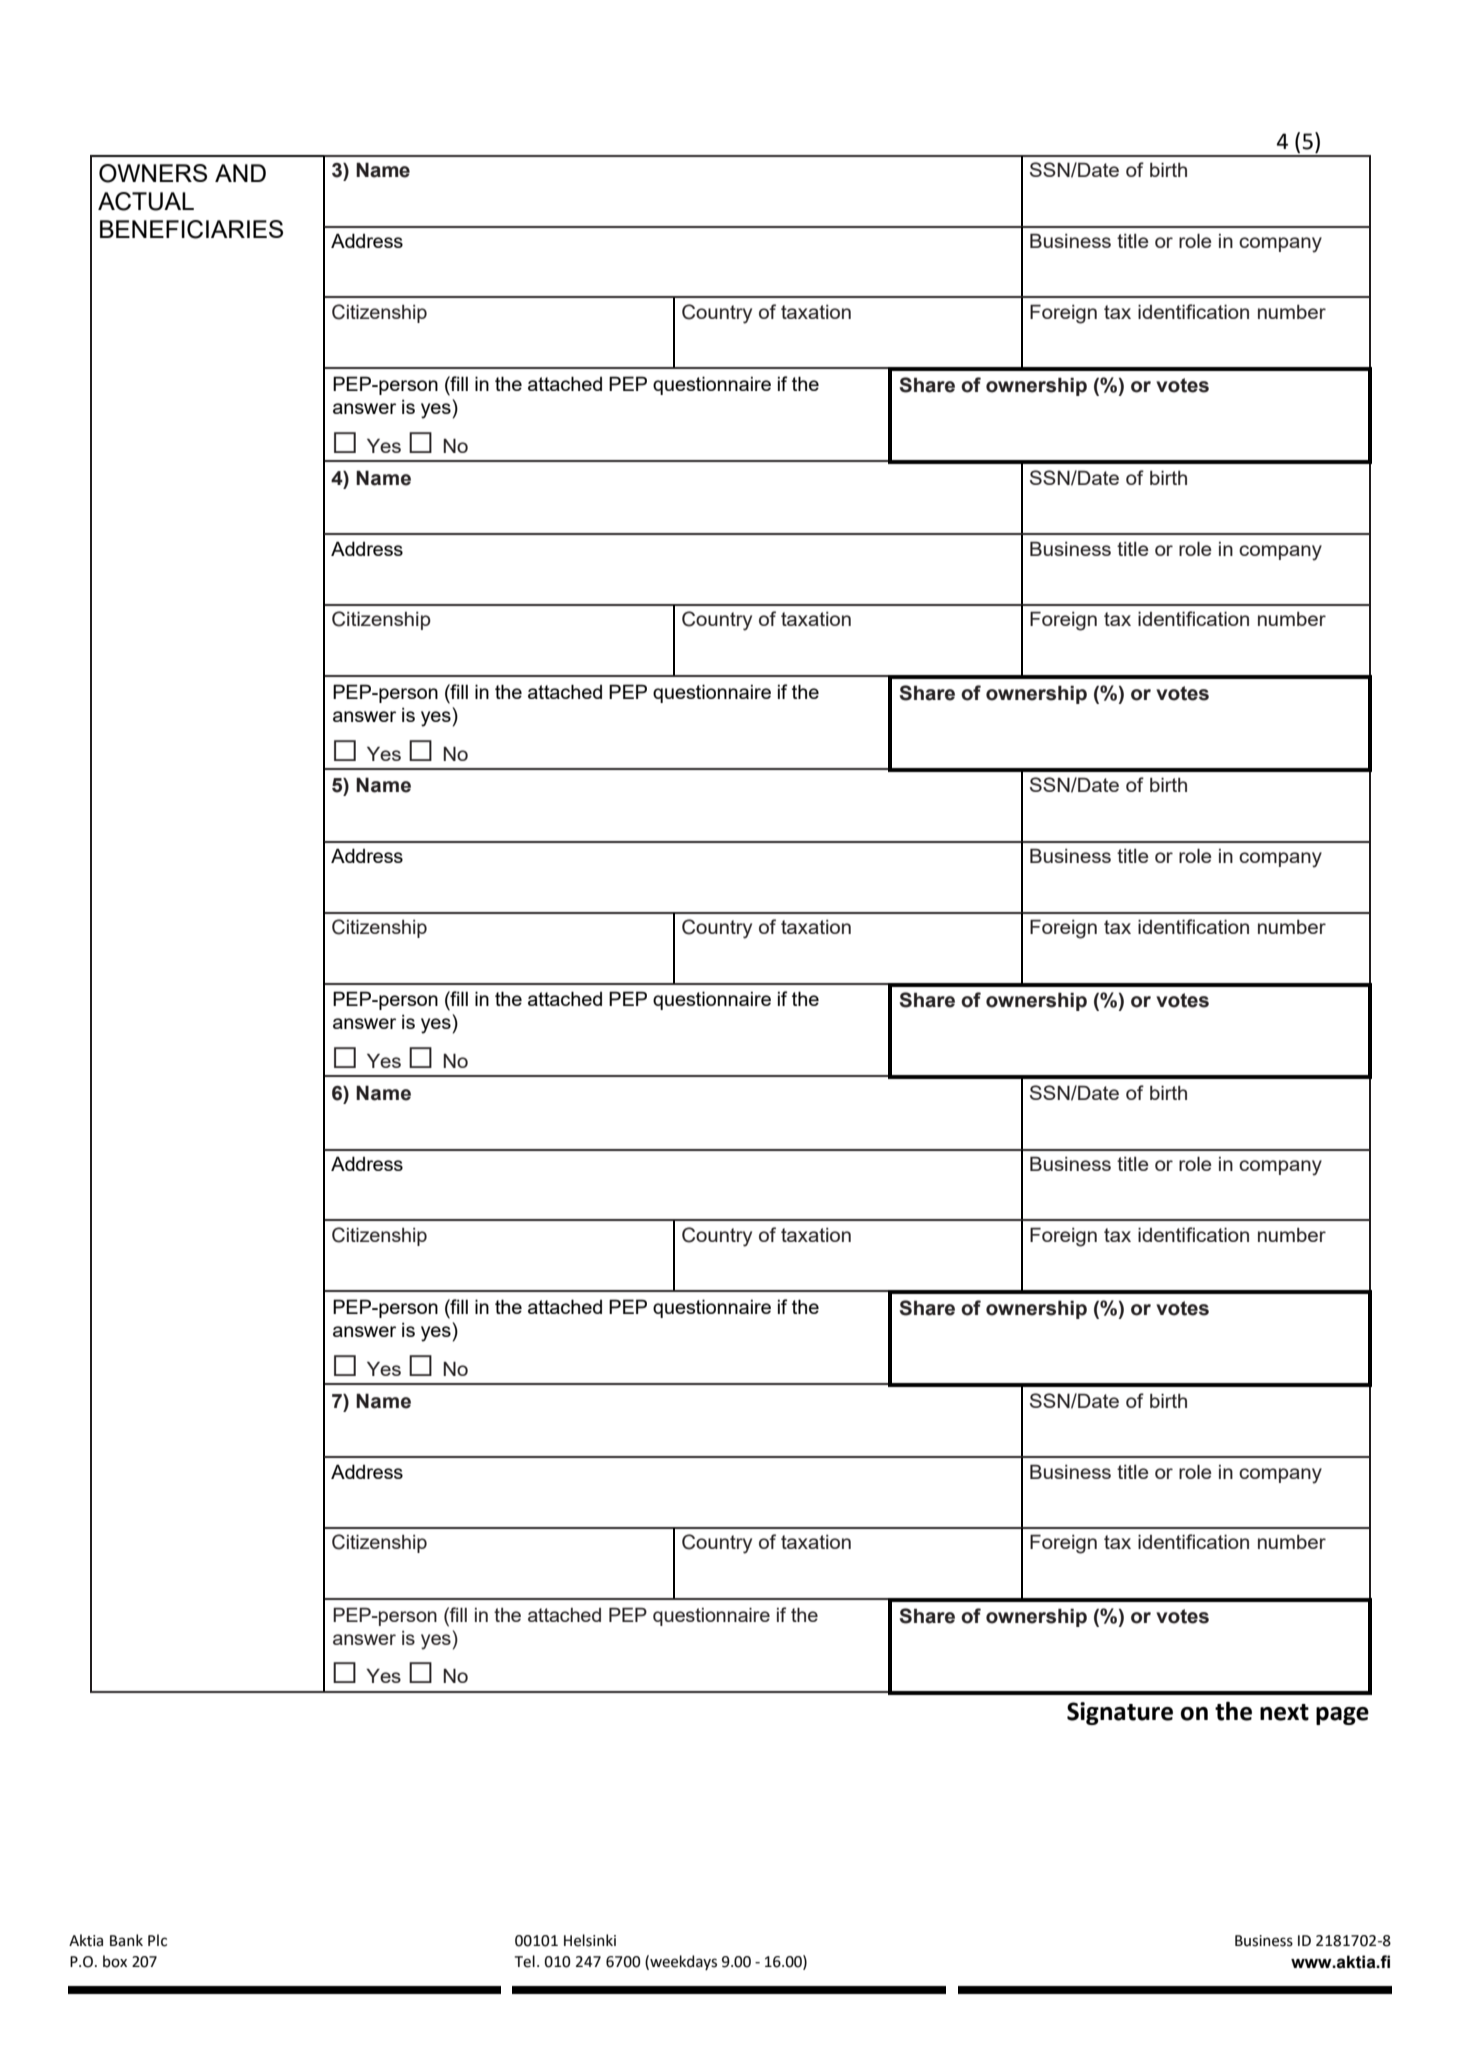  I want to click on AND, so click(240, 173).
